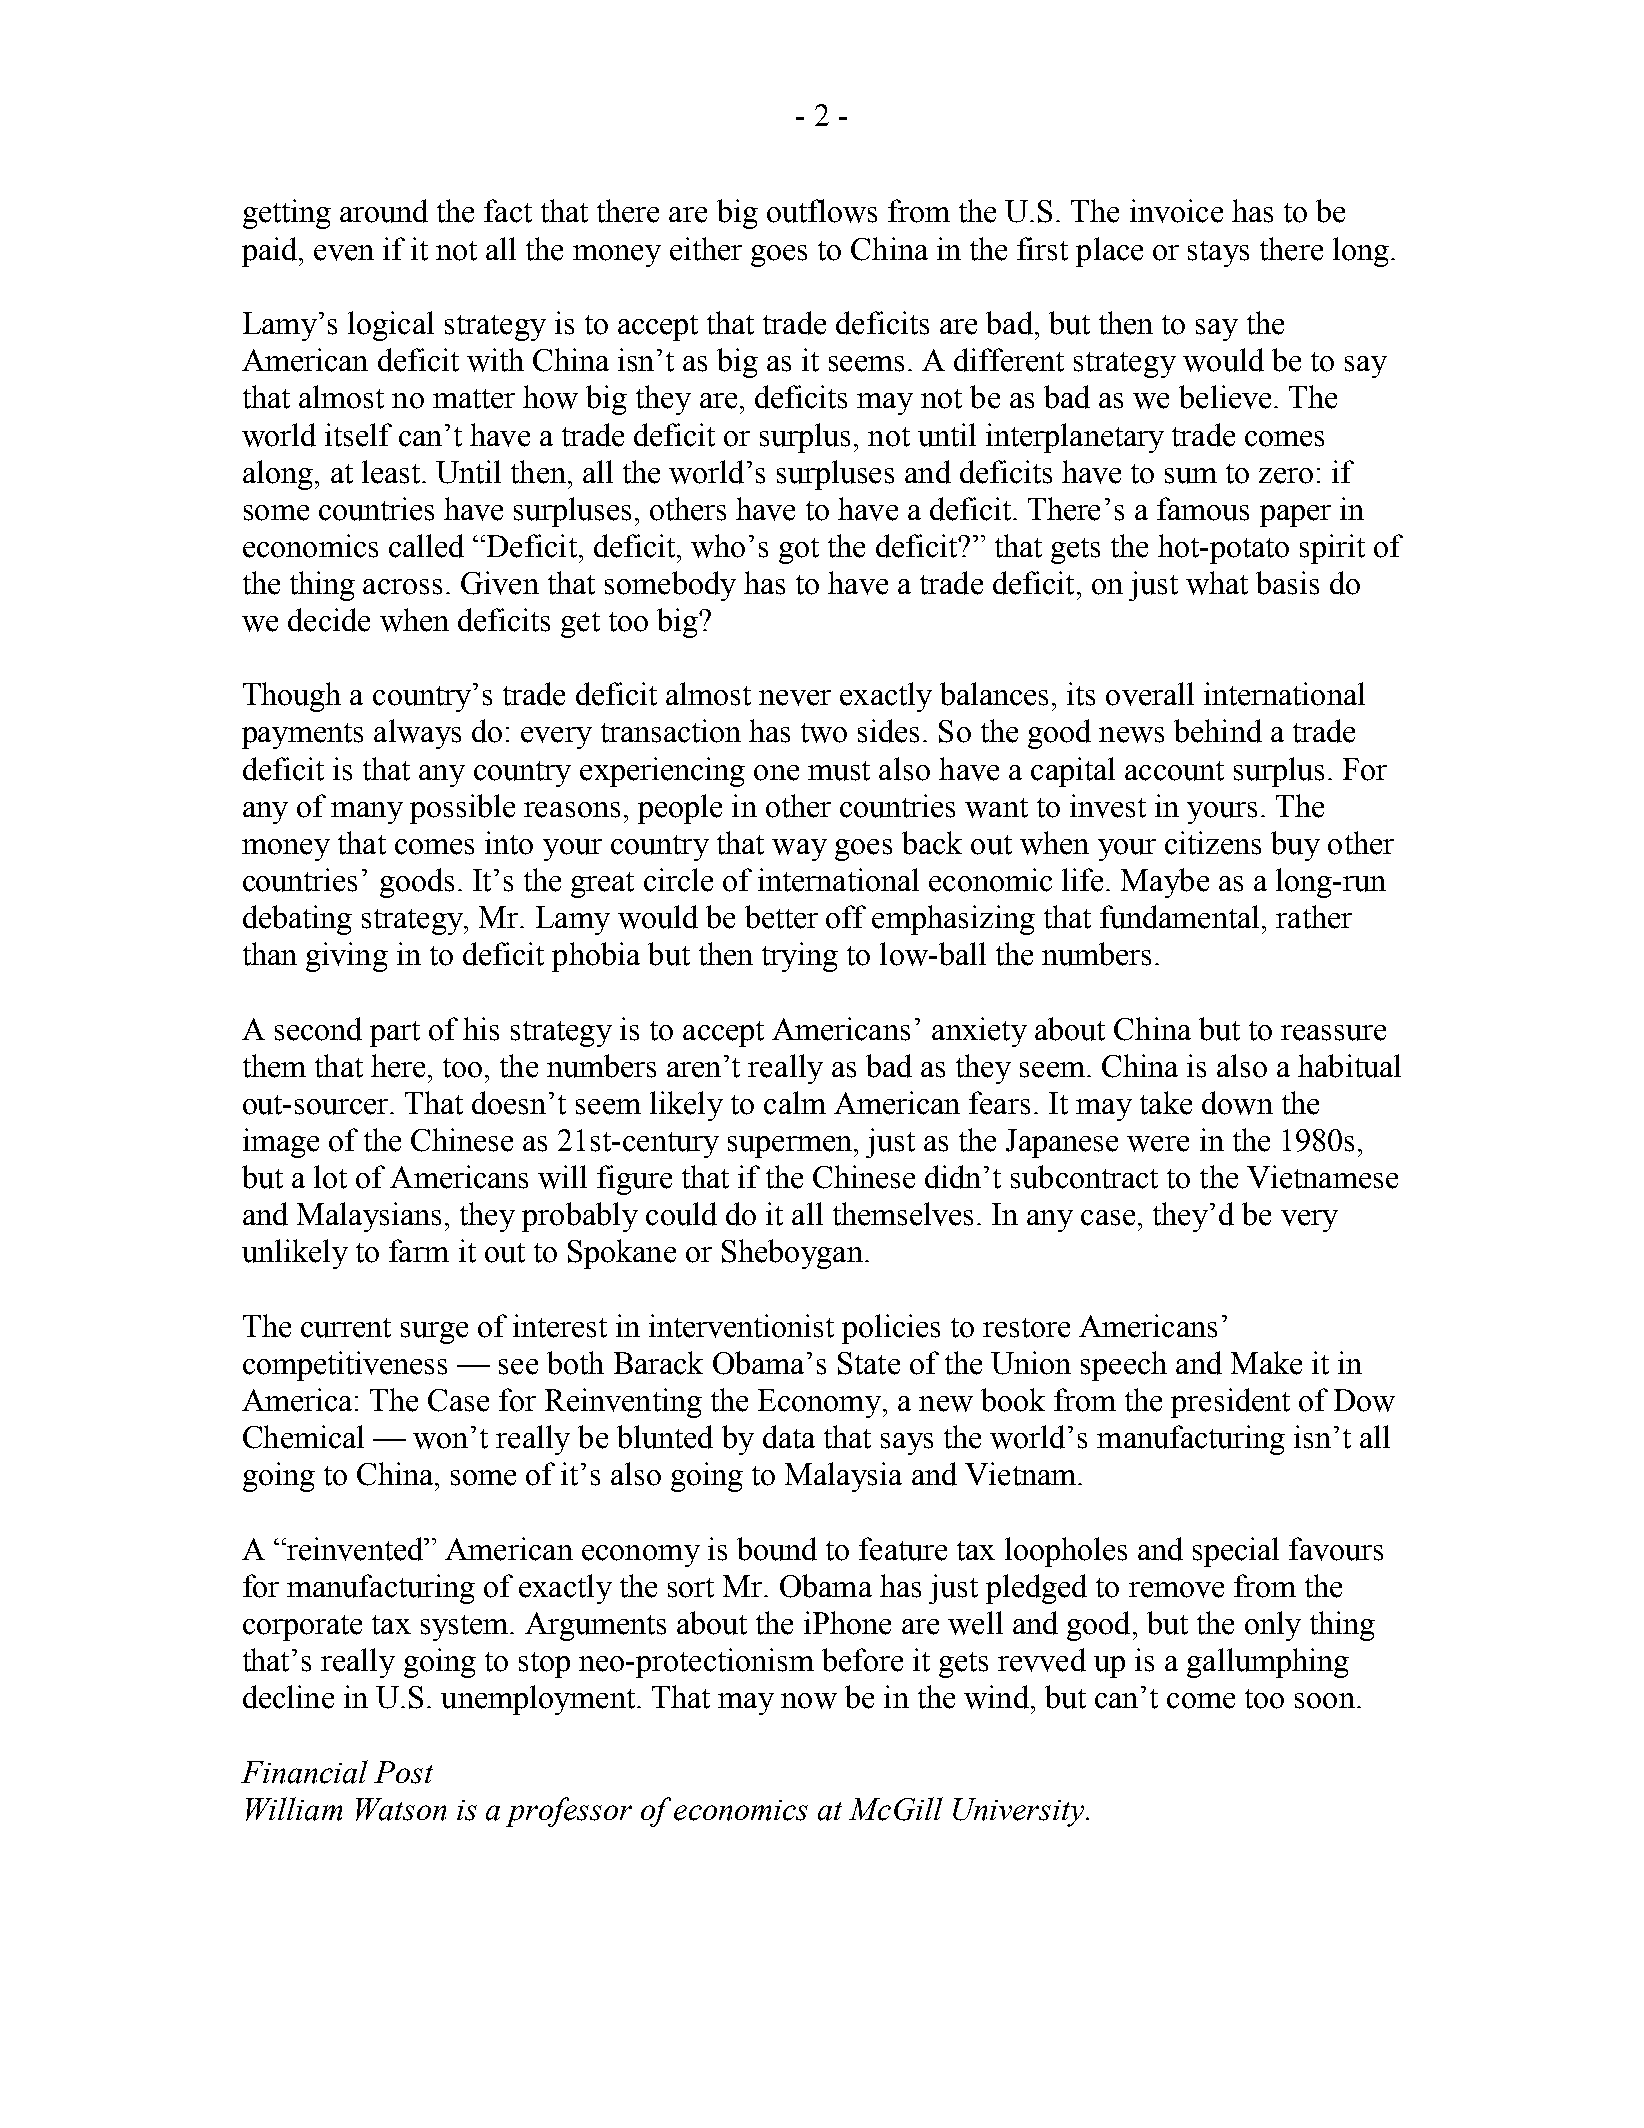 This screenshot has height=2128, width=1644. I want to click on stays, so click(1218, 254).
